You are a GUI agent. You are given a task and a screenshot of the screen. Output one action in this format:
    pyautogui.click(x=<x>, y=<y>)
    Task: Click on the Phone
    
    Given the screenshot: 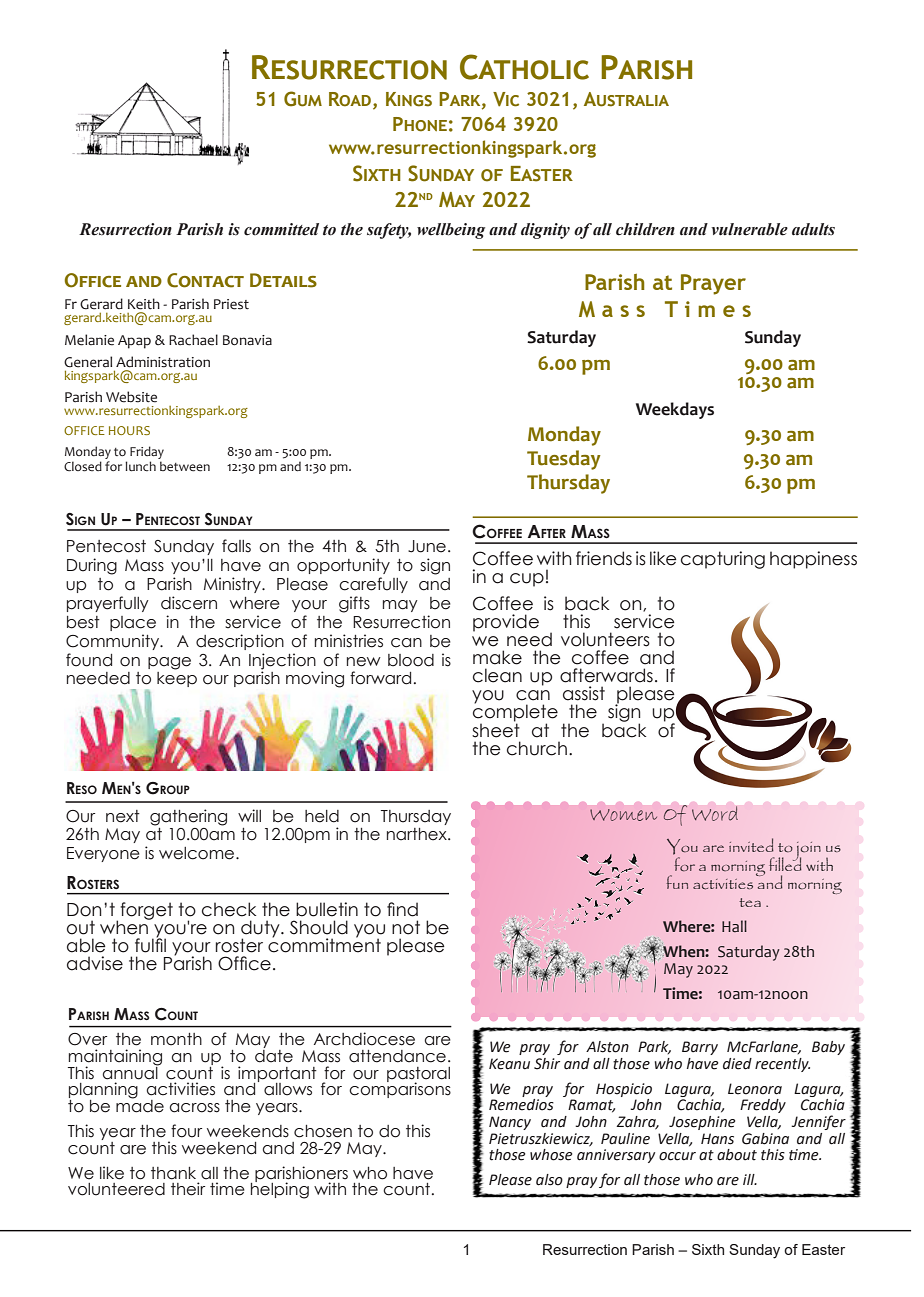 What is the action you would take?
    pyautogui.click(x=420, y=124)
